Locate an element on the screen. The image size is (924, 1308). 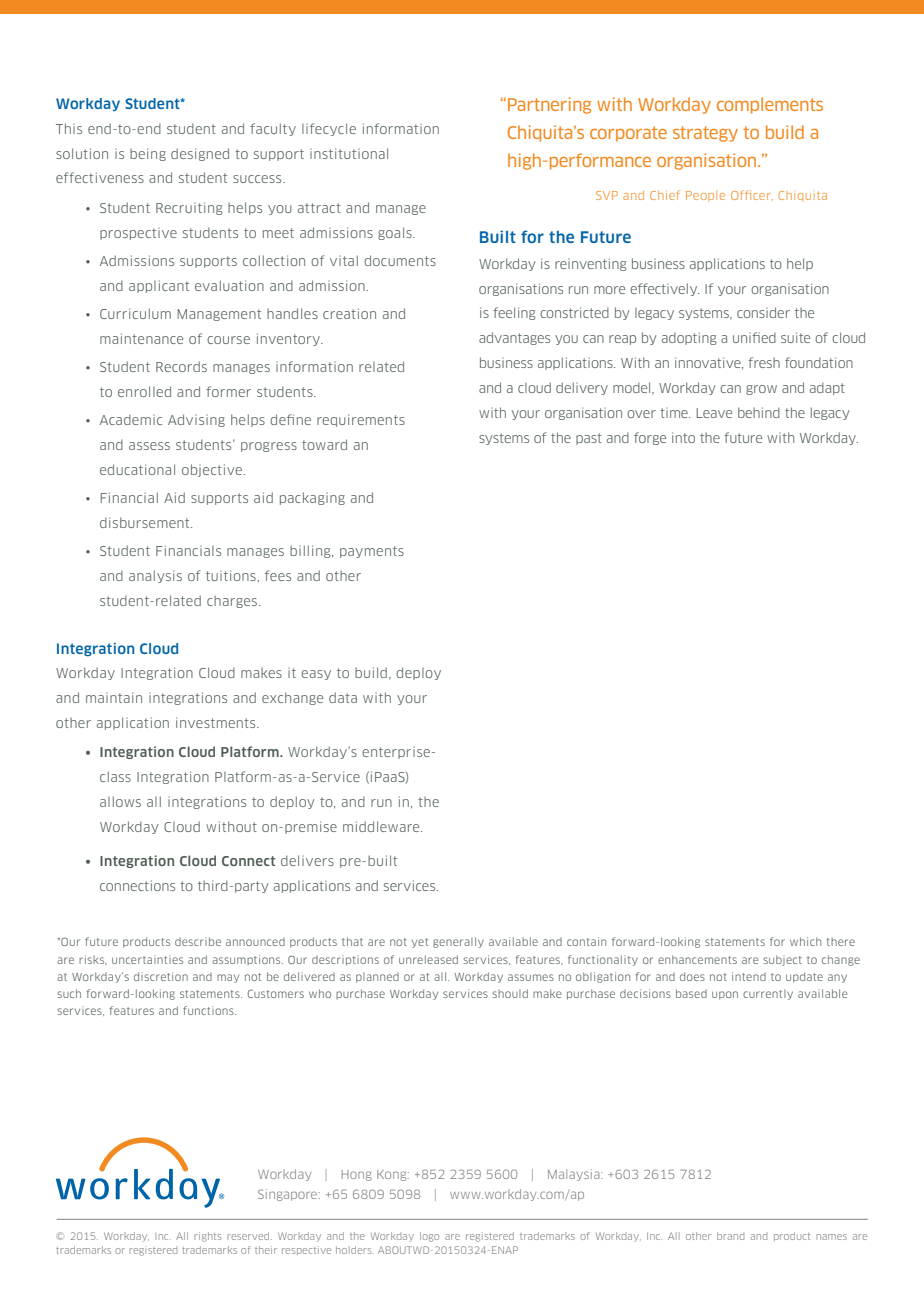
subject is located at coordinates (782, 960).
